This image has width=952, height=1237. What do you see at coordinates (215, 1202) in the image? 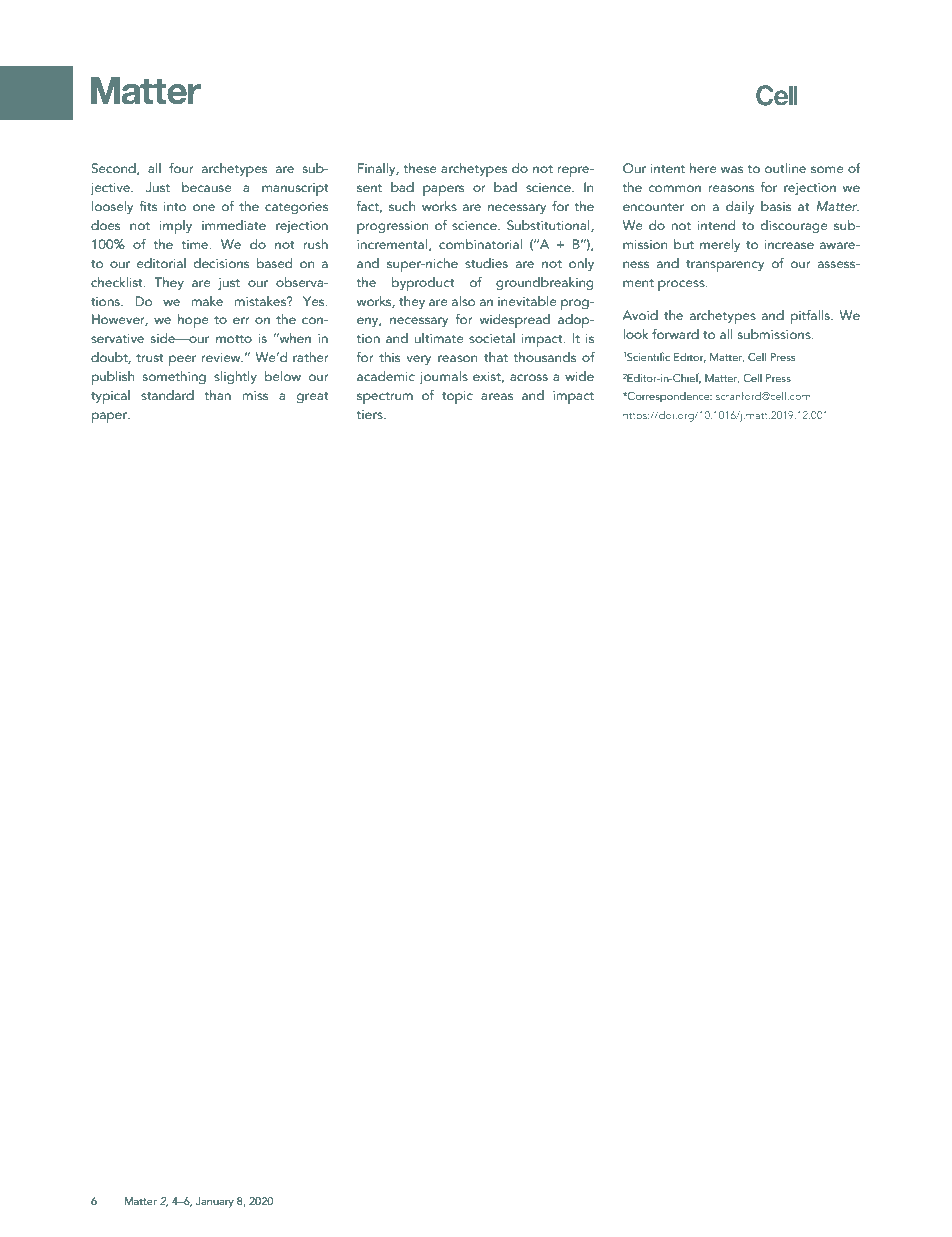
I see `January` at bounding box center [215, 1202].
